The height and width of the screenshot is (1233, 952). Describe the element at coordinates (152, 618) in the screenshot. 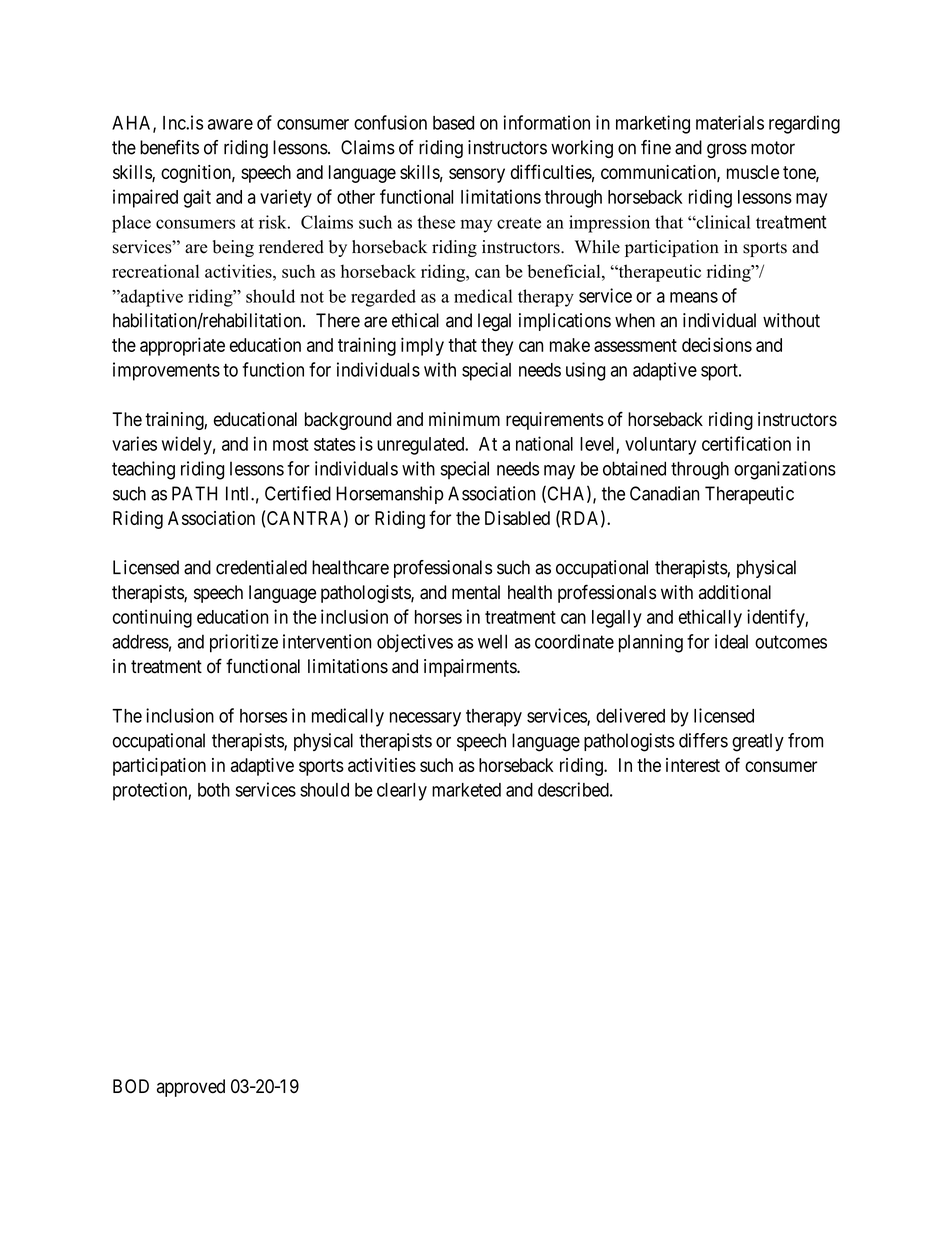

I see `continuing` at that location.
